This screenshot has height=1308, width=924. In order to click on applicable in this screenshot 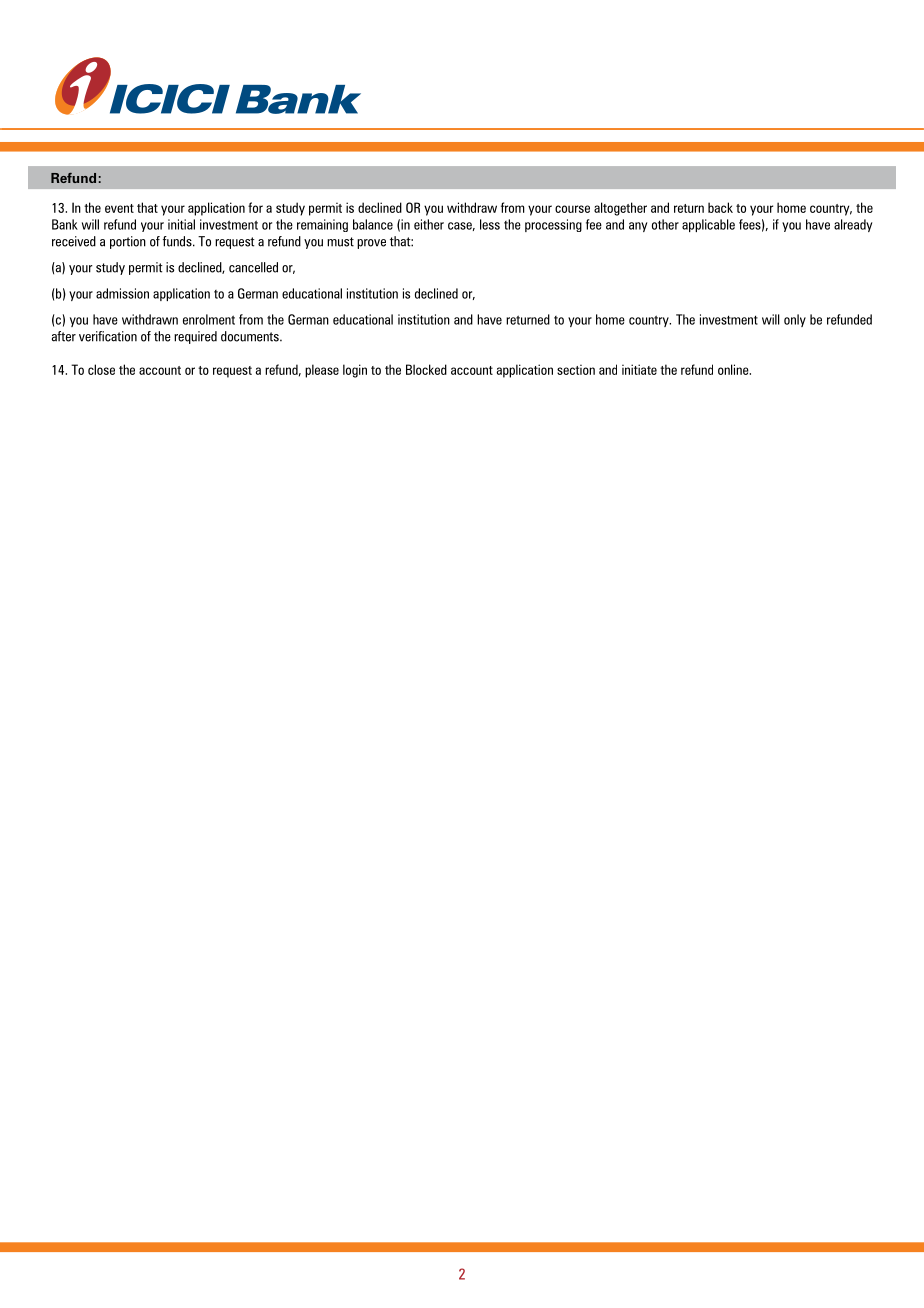, I will do `click(708, 225)`.
